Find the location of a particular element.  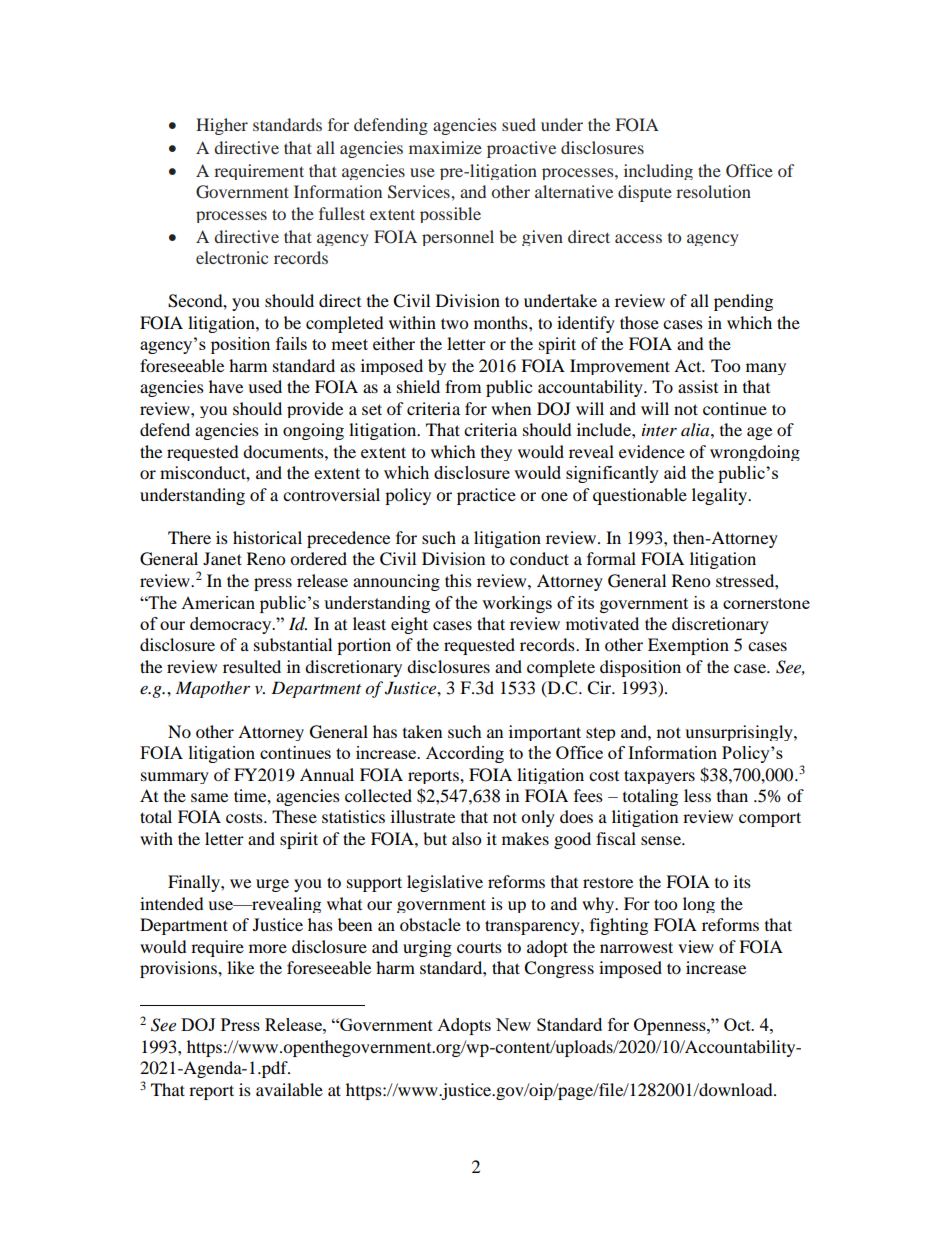

maximize is located at coordinates (445, 147).
